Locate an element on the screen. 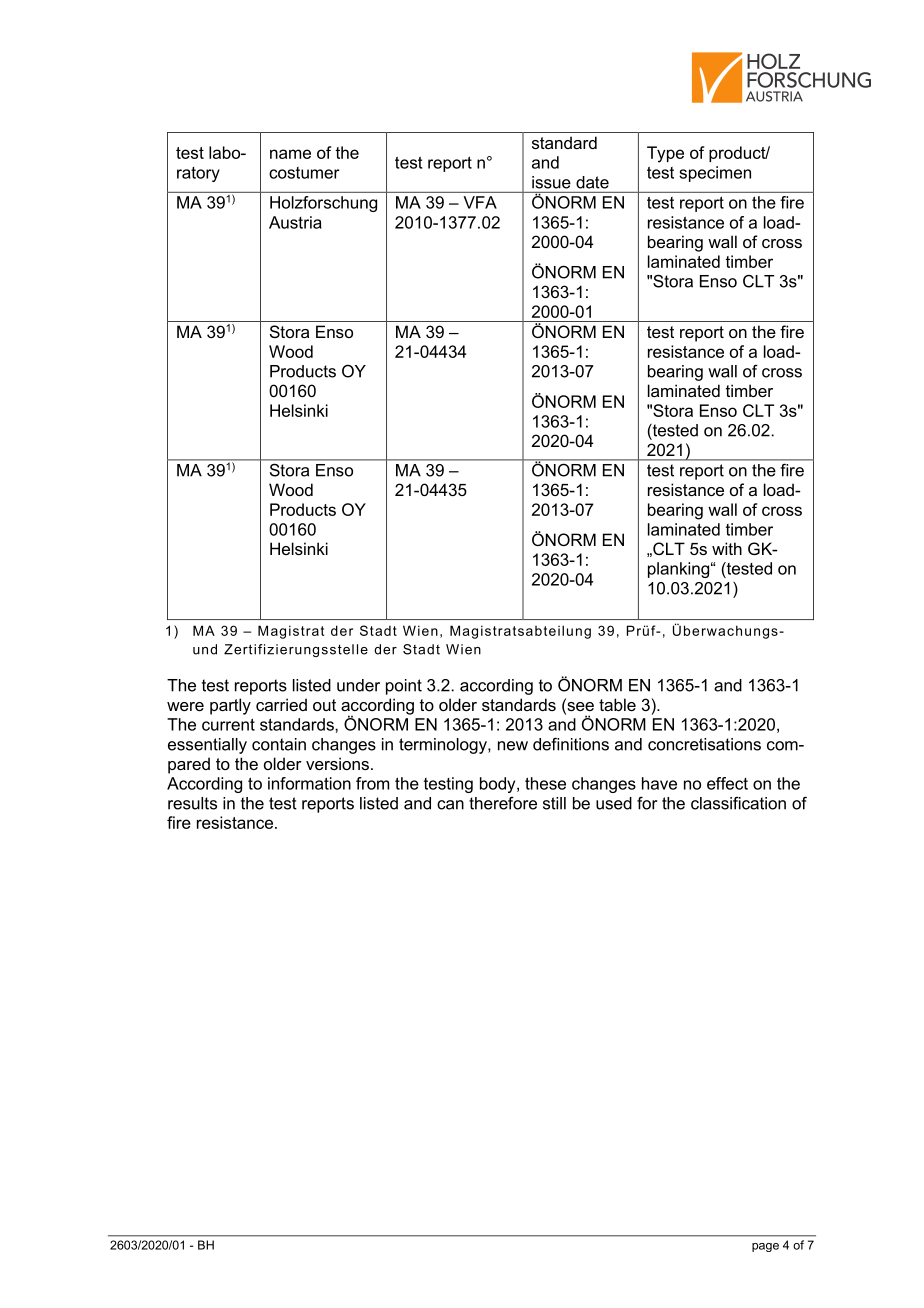 The image size is (924, 1308). issue is located at coordinates (551, 182).
